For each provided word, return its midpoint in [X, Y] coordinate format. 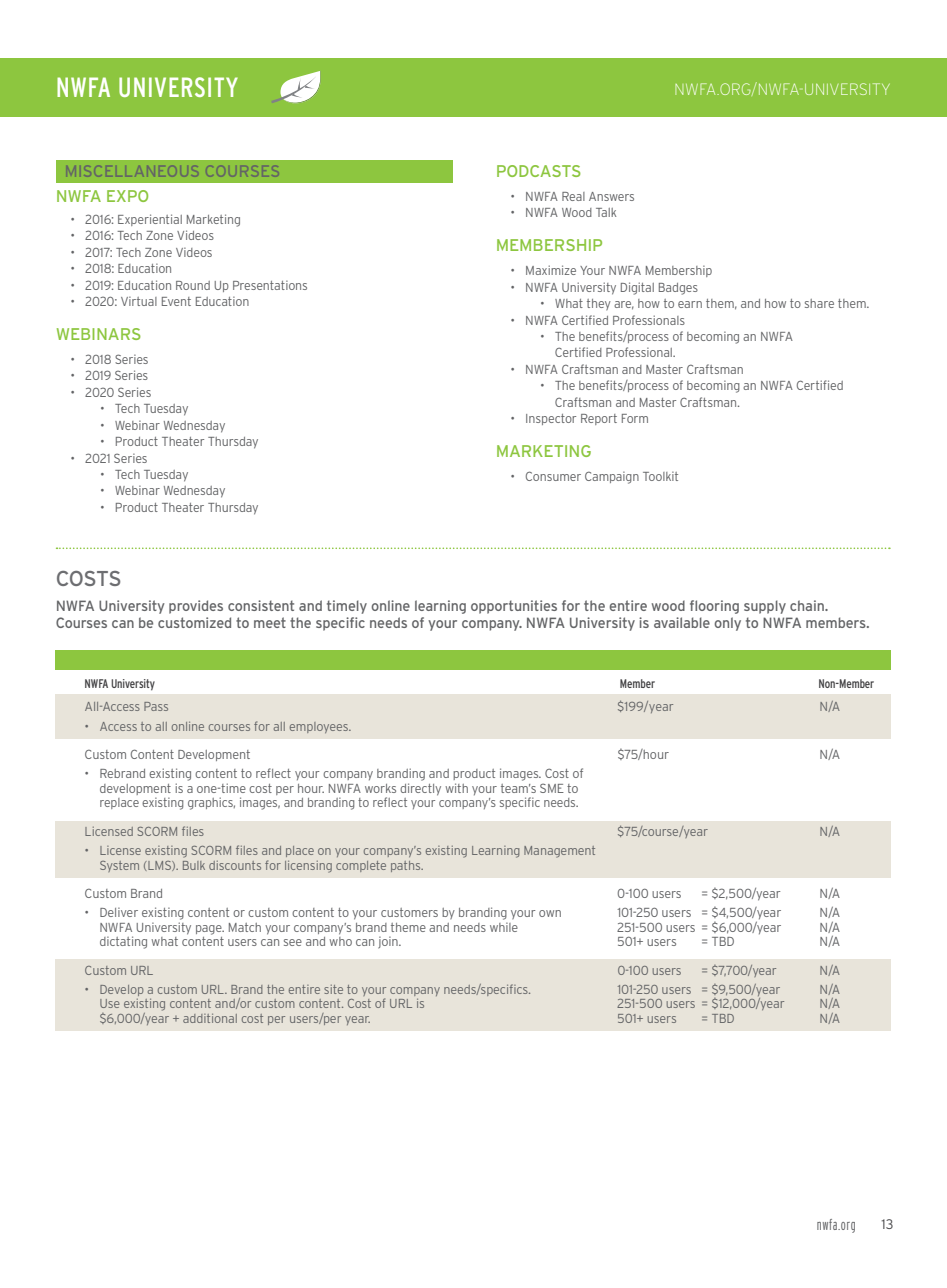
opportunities [514, 607]
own [550, 913]
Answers [611, 196]
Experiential [150, 220]
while [504, 927]
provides [196, 607]
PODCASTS [539, 171]
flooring [714, 607]
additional [210, 1018]
